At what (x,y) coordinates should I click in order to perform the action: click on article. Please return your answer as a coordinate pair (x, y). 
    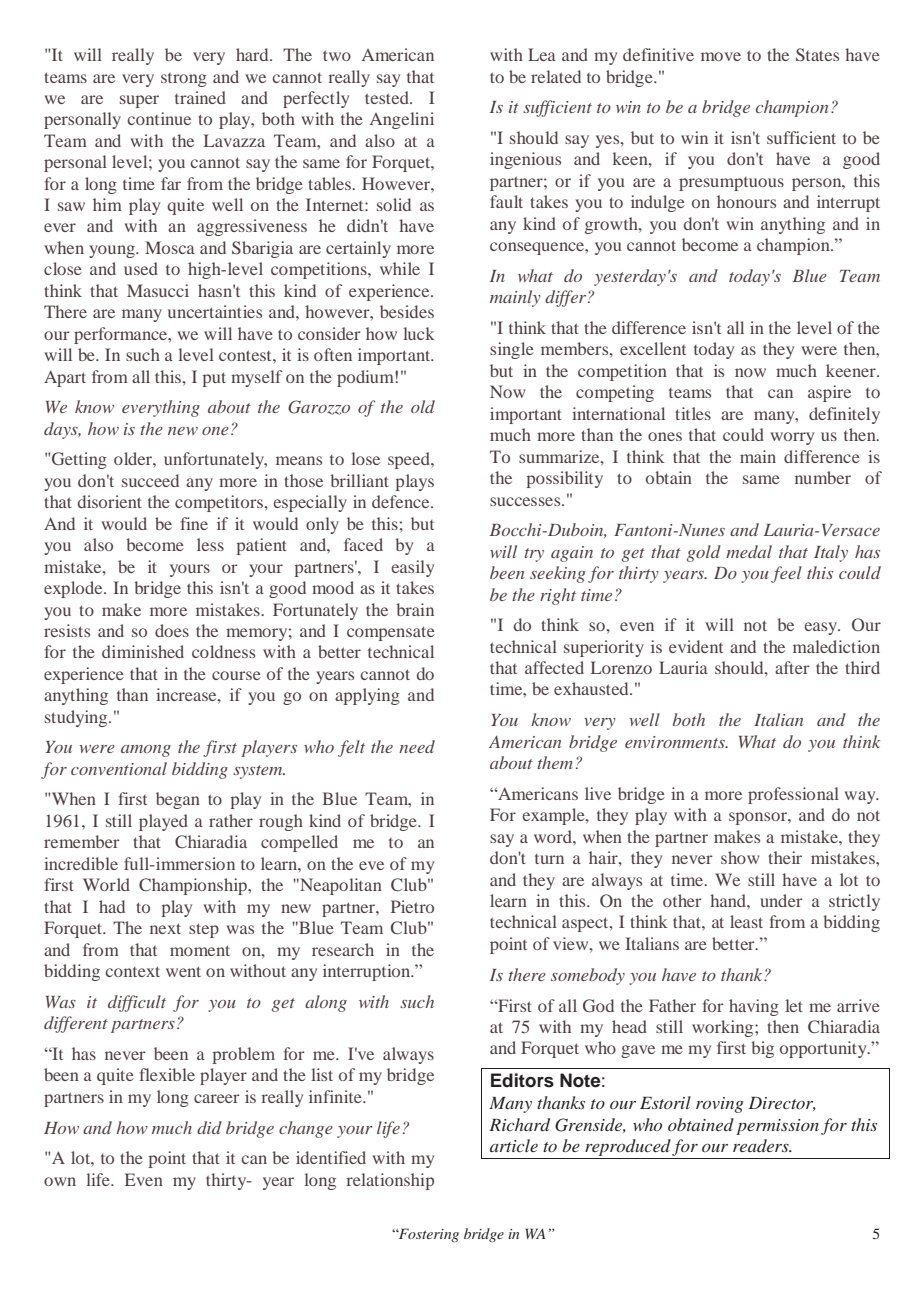
    Looking at the image, I should click on (514, 1145).
